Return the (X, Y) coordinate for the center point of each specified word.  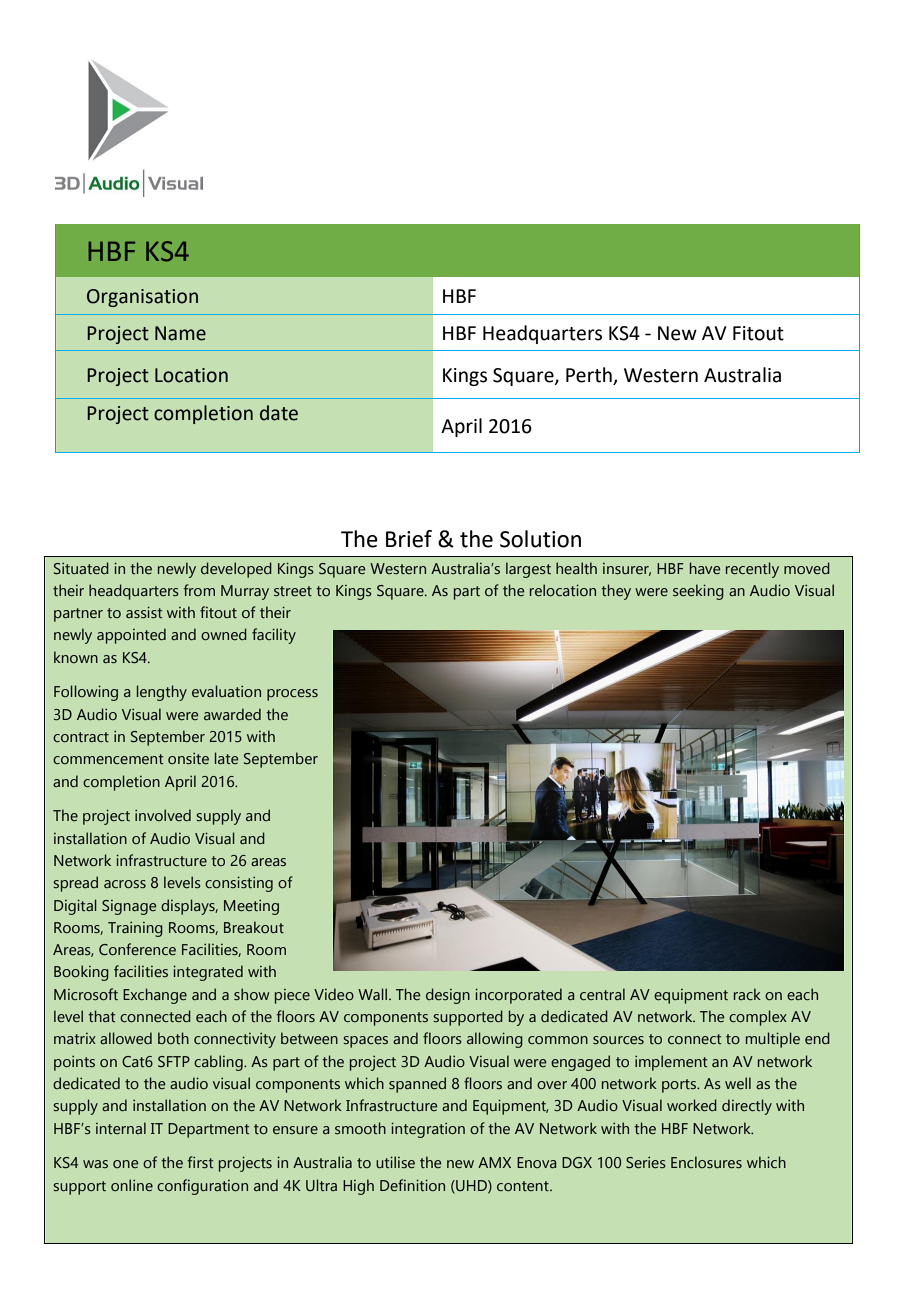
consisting (239, 884)
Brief (409, 539)
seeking (698, 592)
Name (180, 333)
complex (758, 1018)
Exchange (155, 996)
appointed (131, 636)
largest (528, 570)
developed (236, 570)
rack (747, 994)
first (200, 1162)
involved (163, 815)
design (448, 996)
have (705, 568)
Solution (540, 539)
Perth (590, 376)
